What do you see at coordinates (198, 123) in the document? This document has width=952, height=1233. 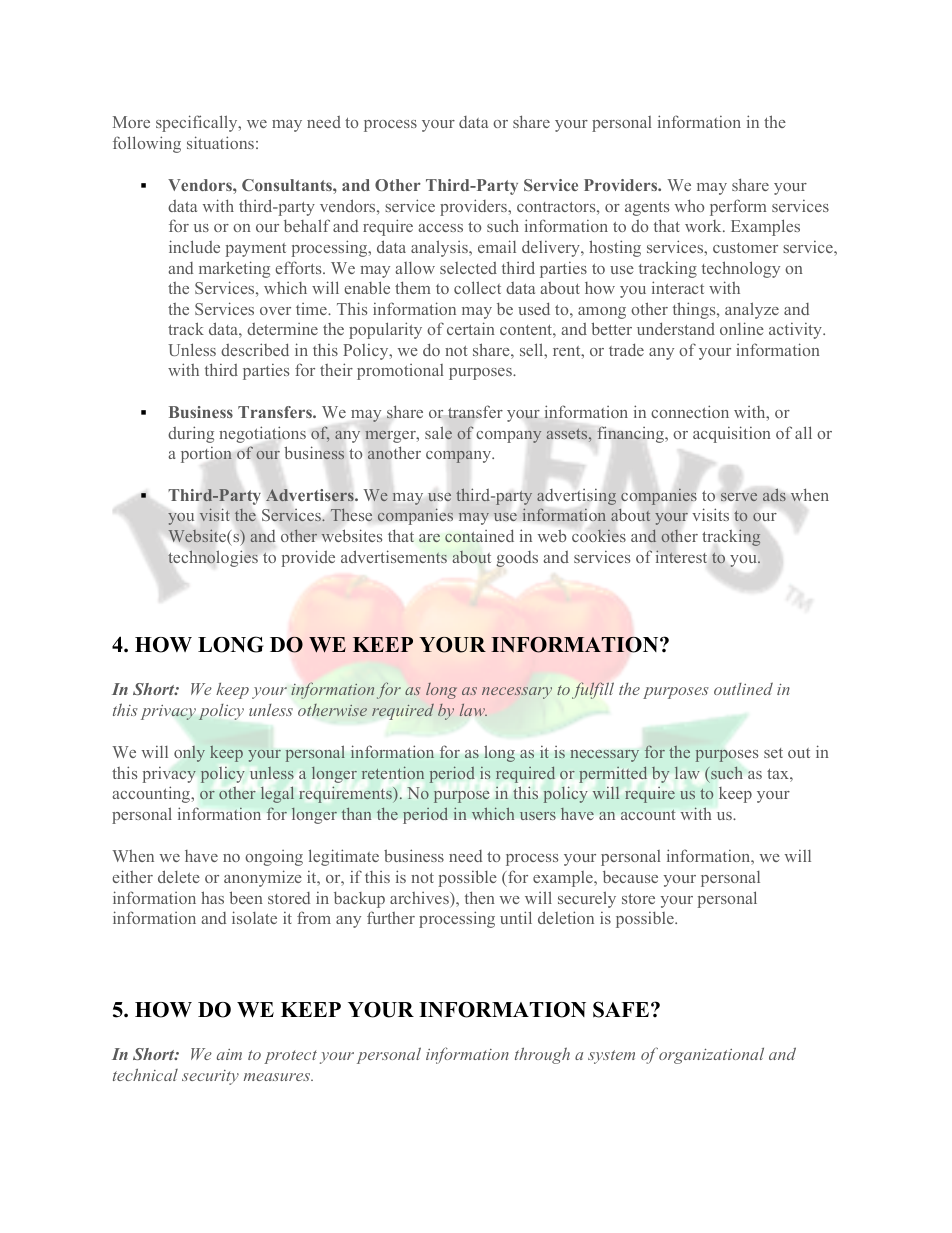 I see `specifically` at bounding box center [198, 123].
